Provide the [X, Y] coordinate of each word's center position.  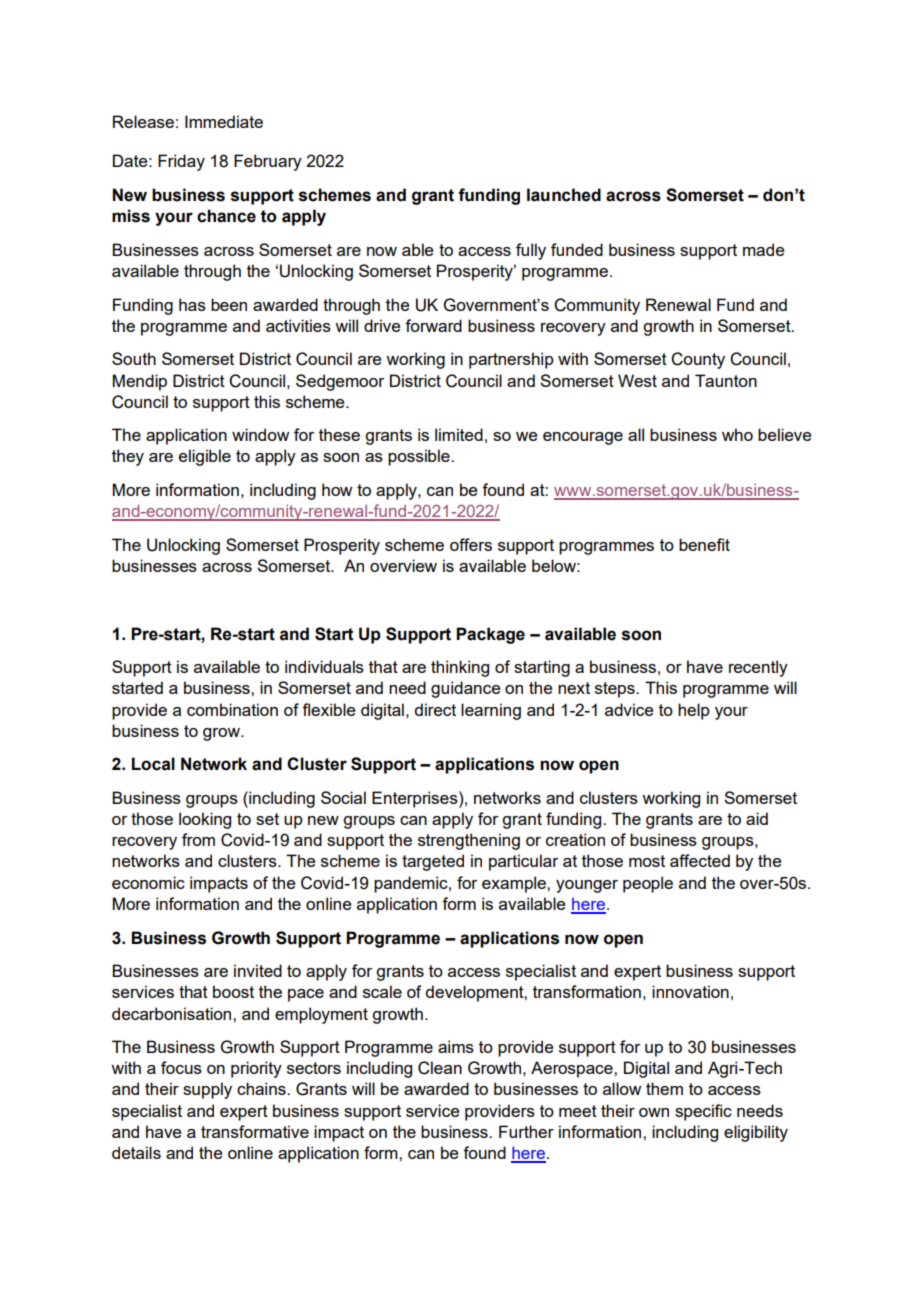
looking [205, 820]
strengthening [469, 841]
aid [757, 818]
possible [420, 457]
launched [564, 195]
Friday [181, 162]
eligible [205, 457]
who [737, 434]
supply [207, 1090]
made [763, 249]
